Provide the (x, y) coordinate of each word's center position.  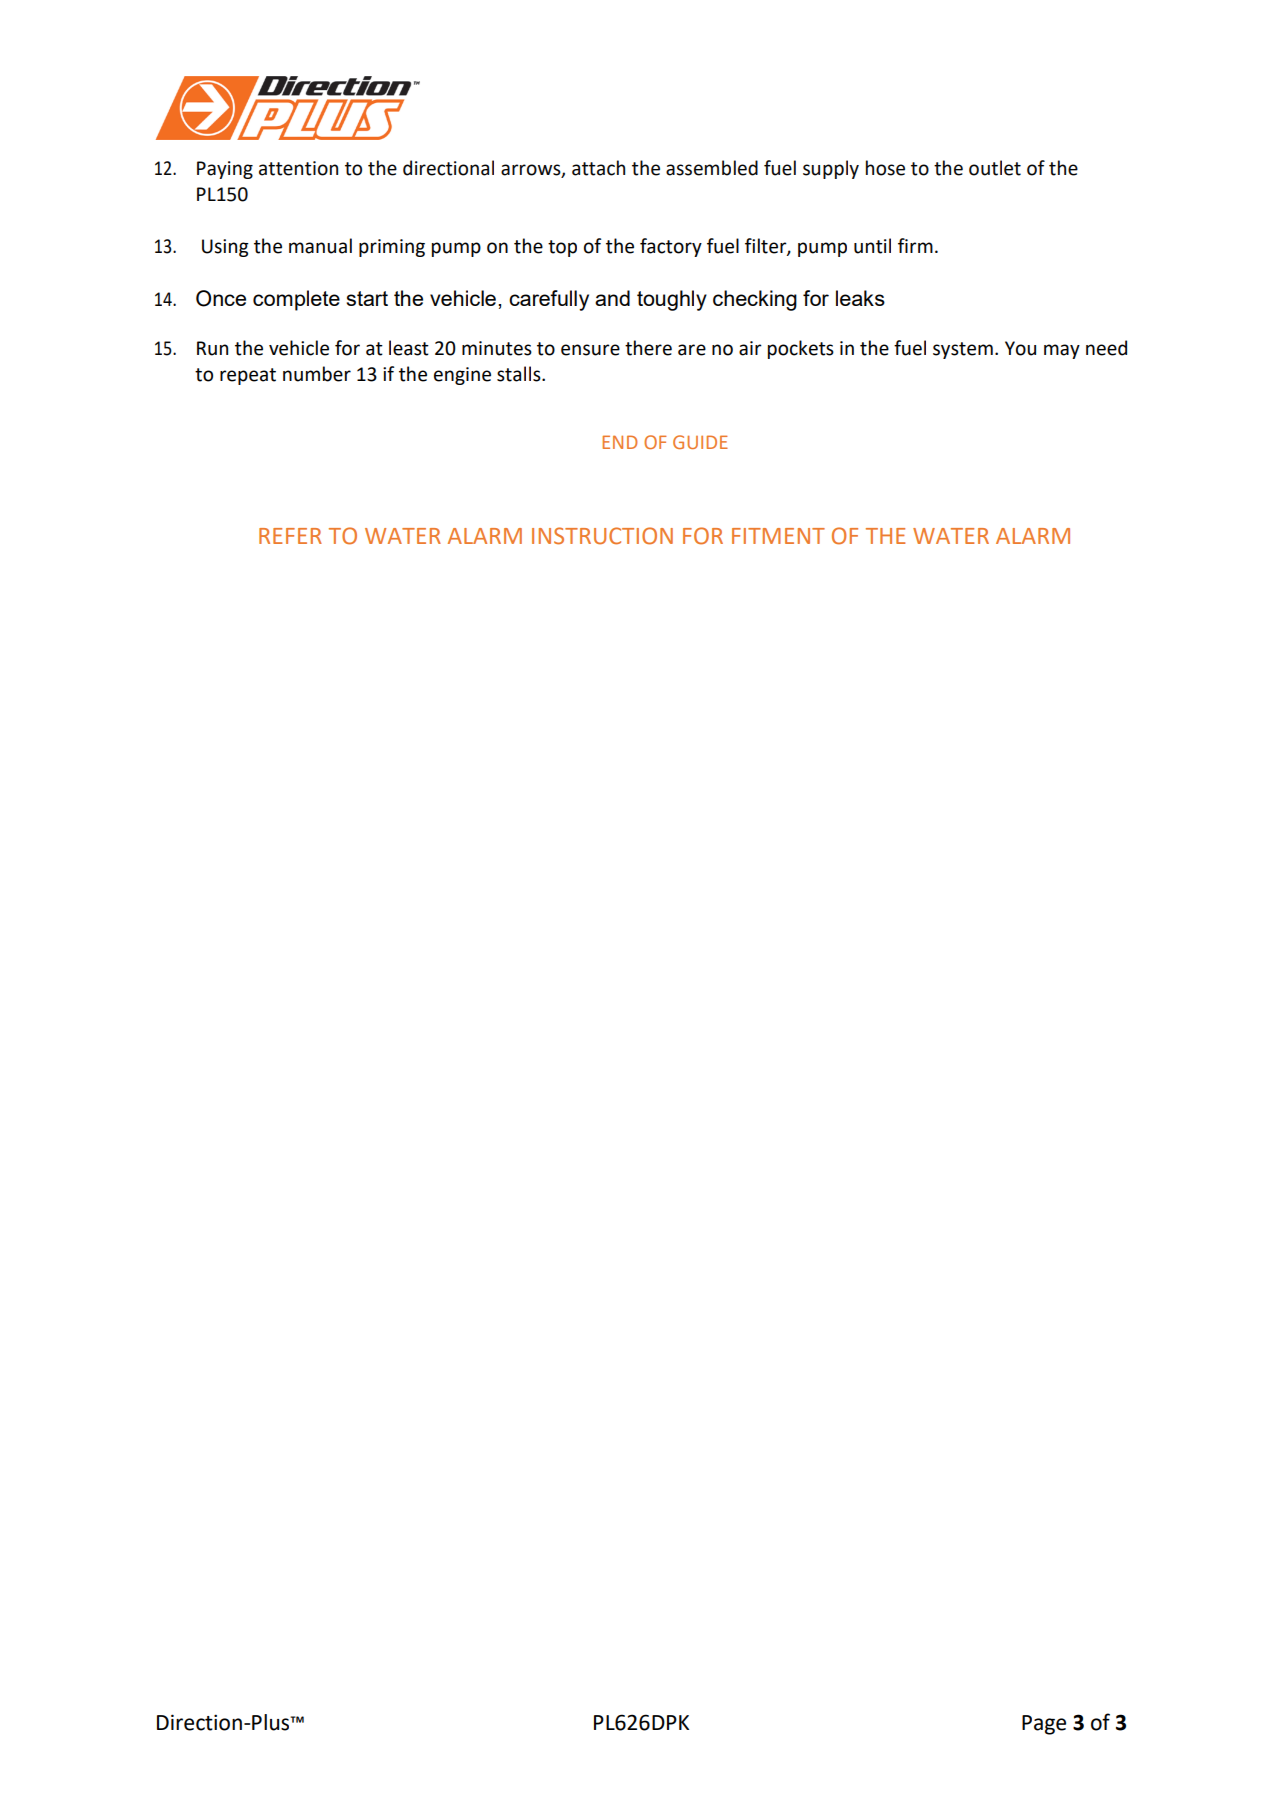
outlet (995, 168)
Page (1044, 1725)
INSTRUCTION (602, 536)
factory (671, 247)
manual (320, 246)
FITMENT (778, 536)
